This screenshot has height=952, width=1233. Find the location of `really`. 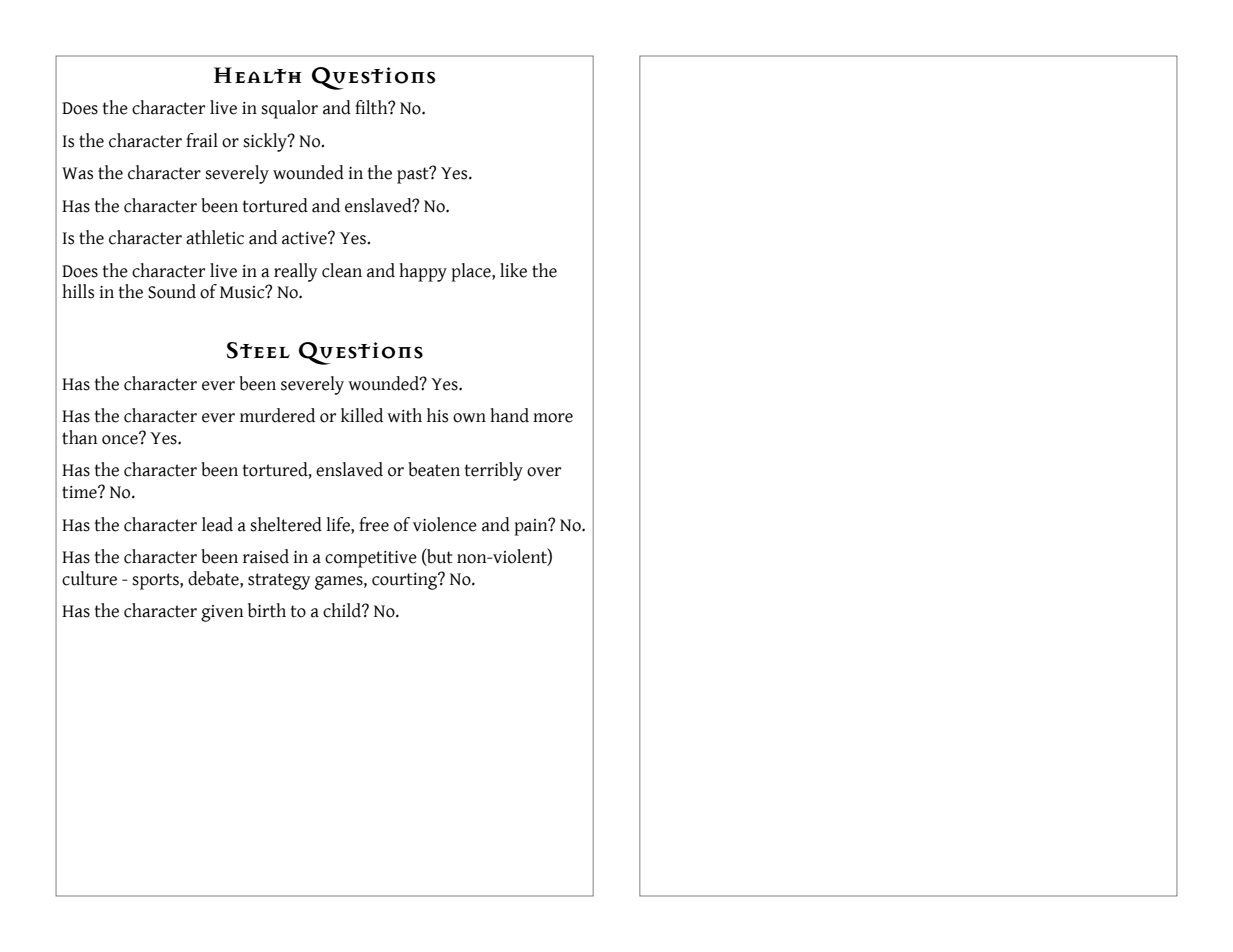

really is located at coordinates (295, 272).
